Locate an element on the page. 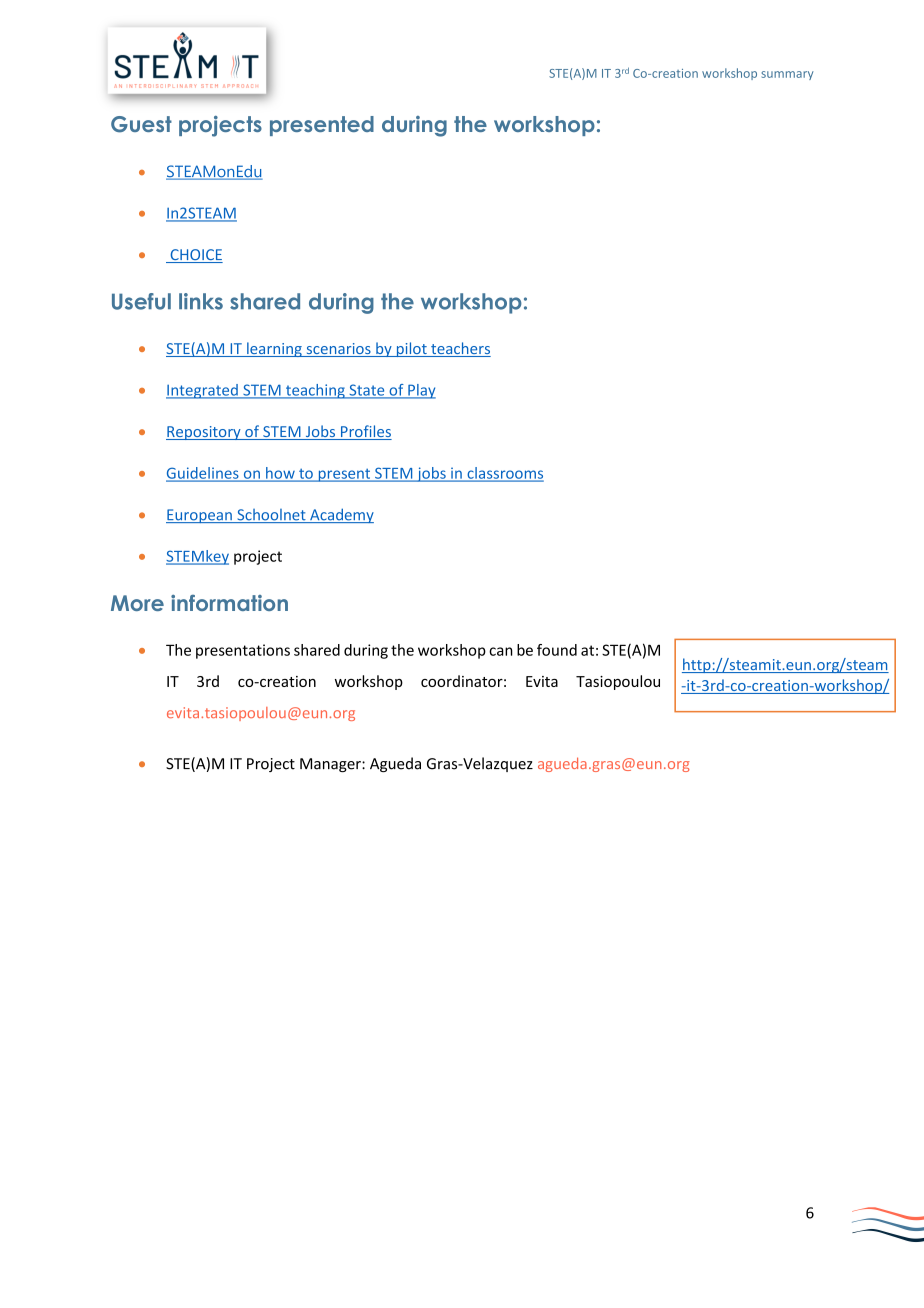 The height and width of the document is (1308, 924). can is located at coordinates (501, 651).
